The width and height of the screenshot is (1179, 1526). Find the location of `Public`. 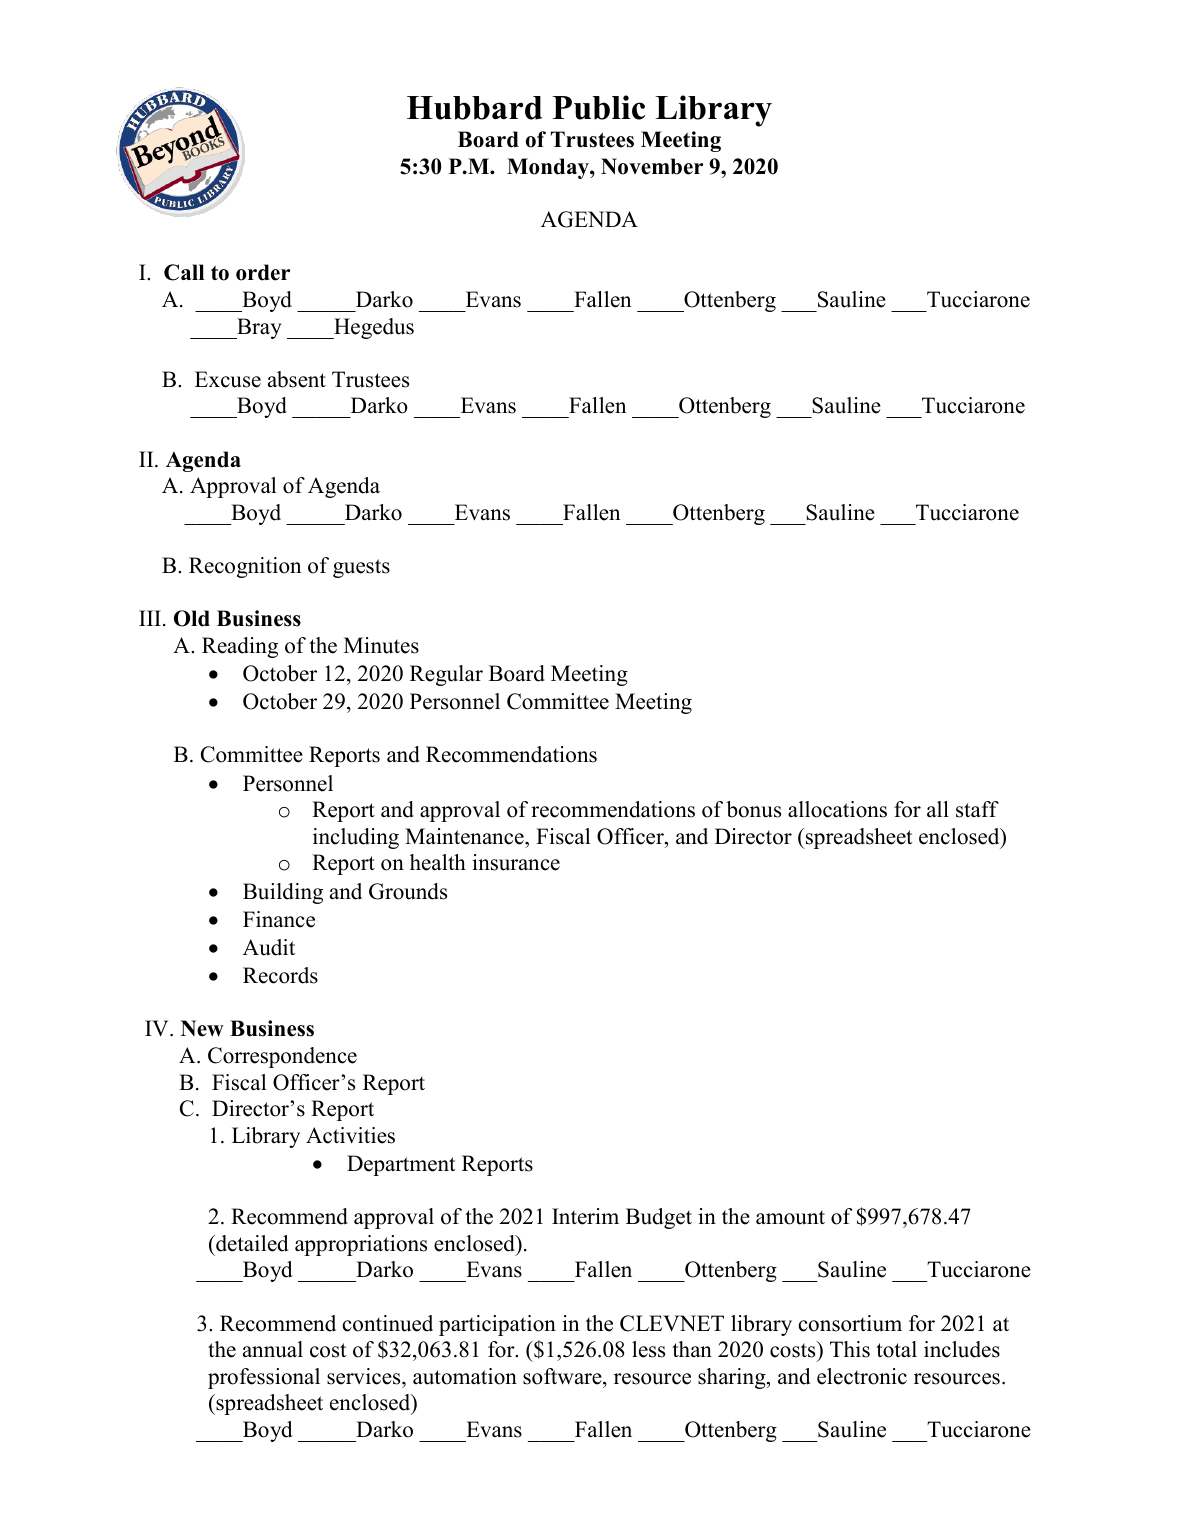

Public is located at coordinates (598, 107).
